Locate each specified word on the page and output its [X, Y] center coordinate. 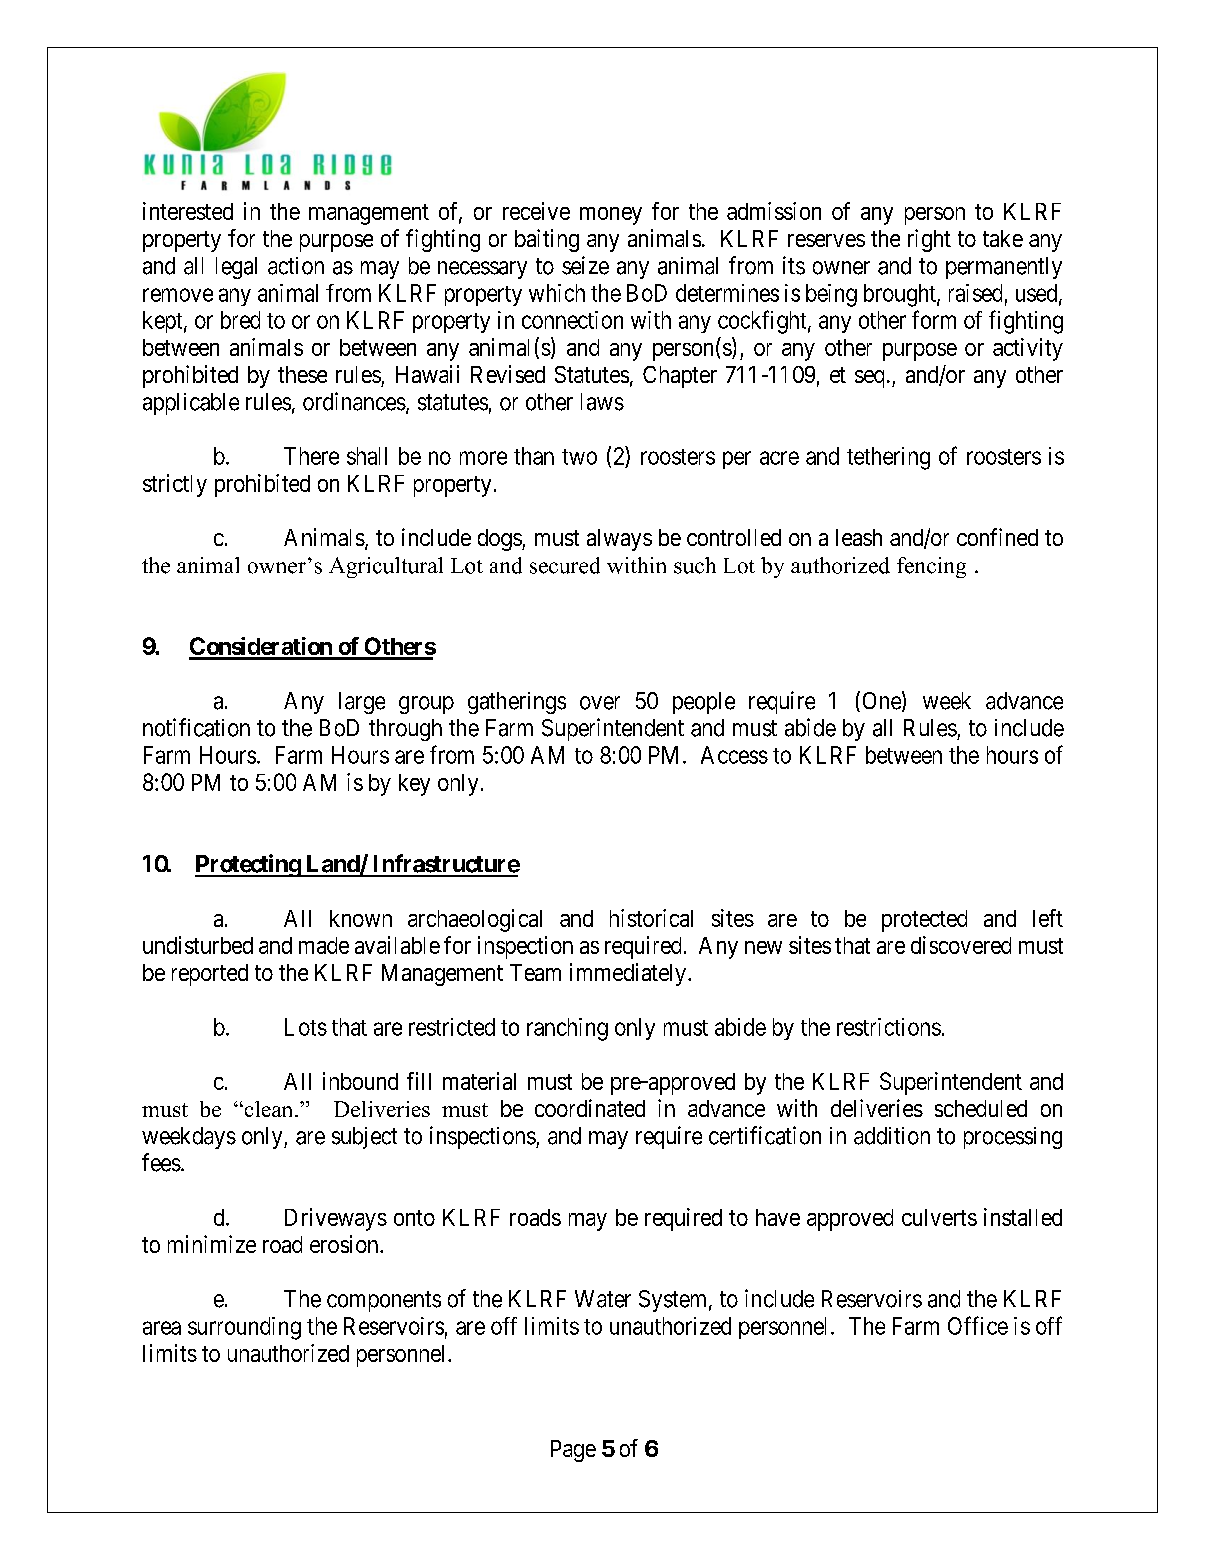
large [362, 703]
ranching [567, 1029]
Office [978, 1325]
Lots [306, 1027]
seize [585, 265]
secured [565, 565]
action [296, 266]
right [929, 240]
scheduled [981, 1108]
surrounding [244, 1328]
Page [573, 1451]
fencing [931, 567]
